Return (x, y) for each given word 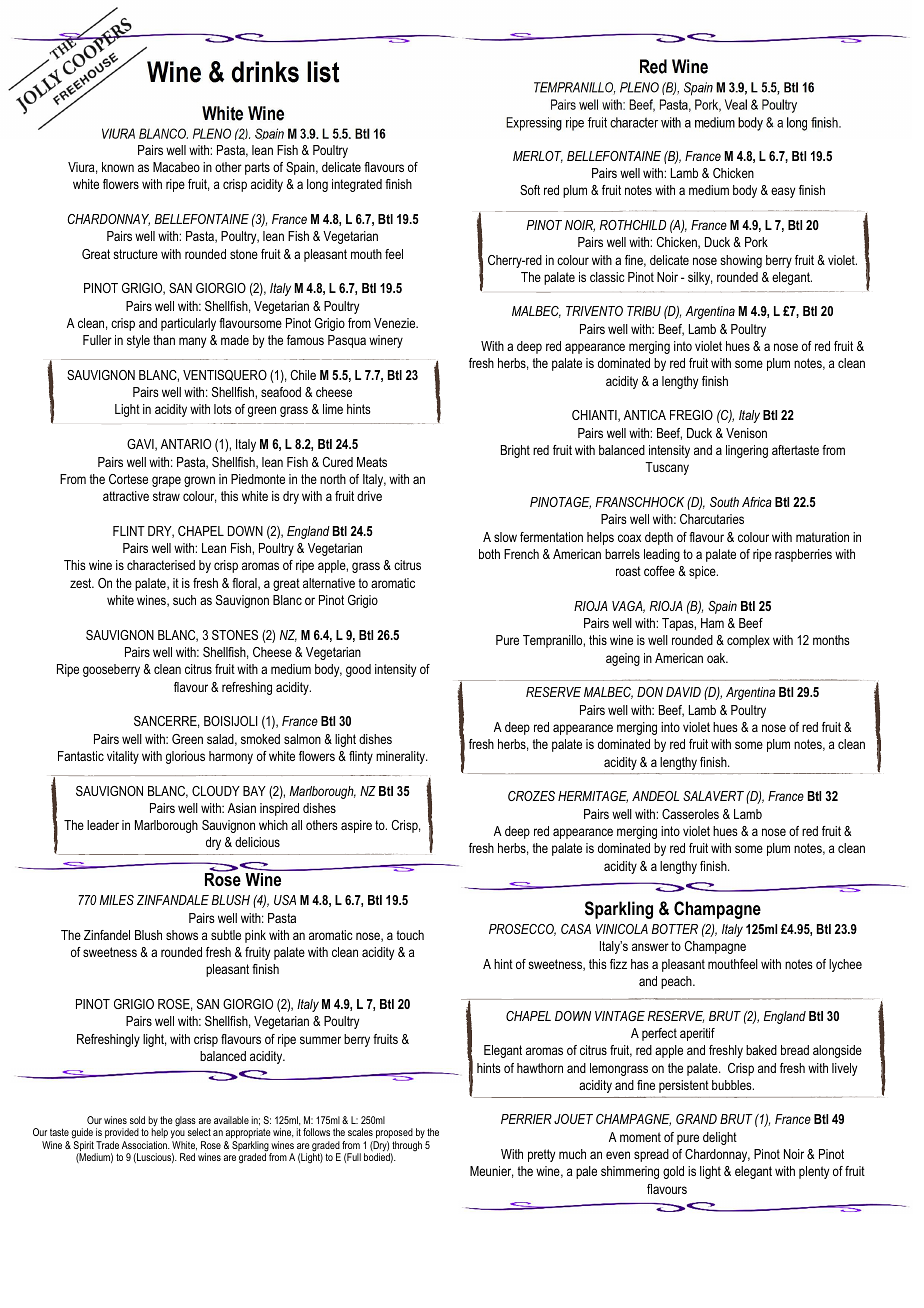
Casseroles (690, 814)
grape (166, 481)
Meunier (491, 1172)
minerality (401, 757)
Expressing (534, 124)
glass (186, 1122)
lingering (747, 451)
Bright (515, 451)
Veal (736, 104)
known (118, 167)
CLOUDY (216, 791)
